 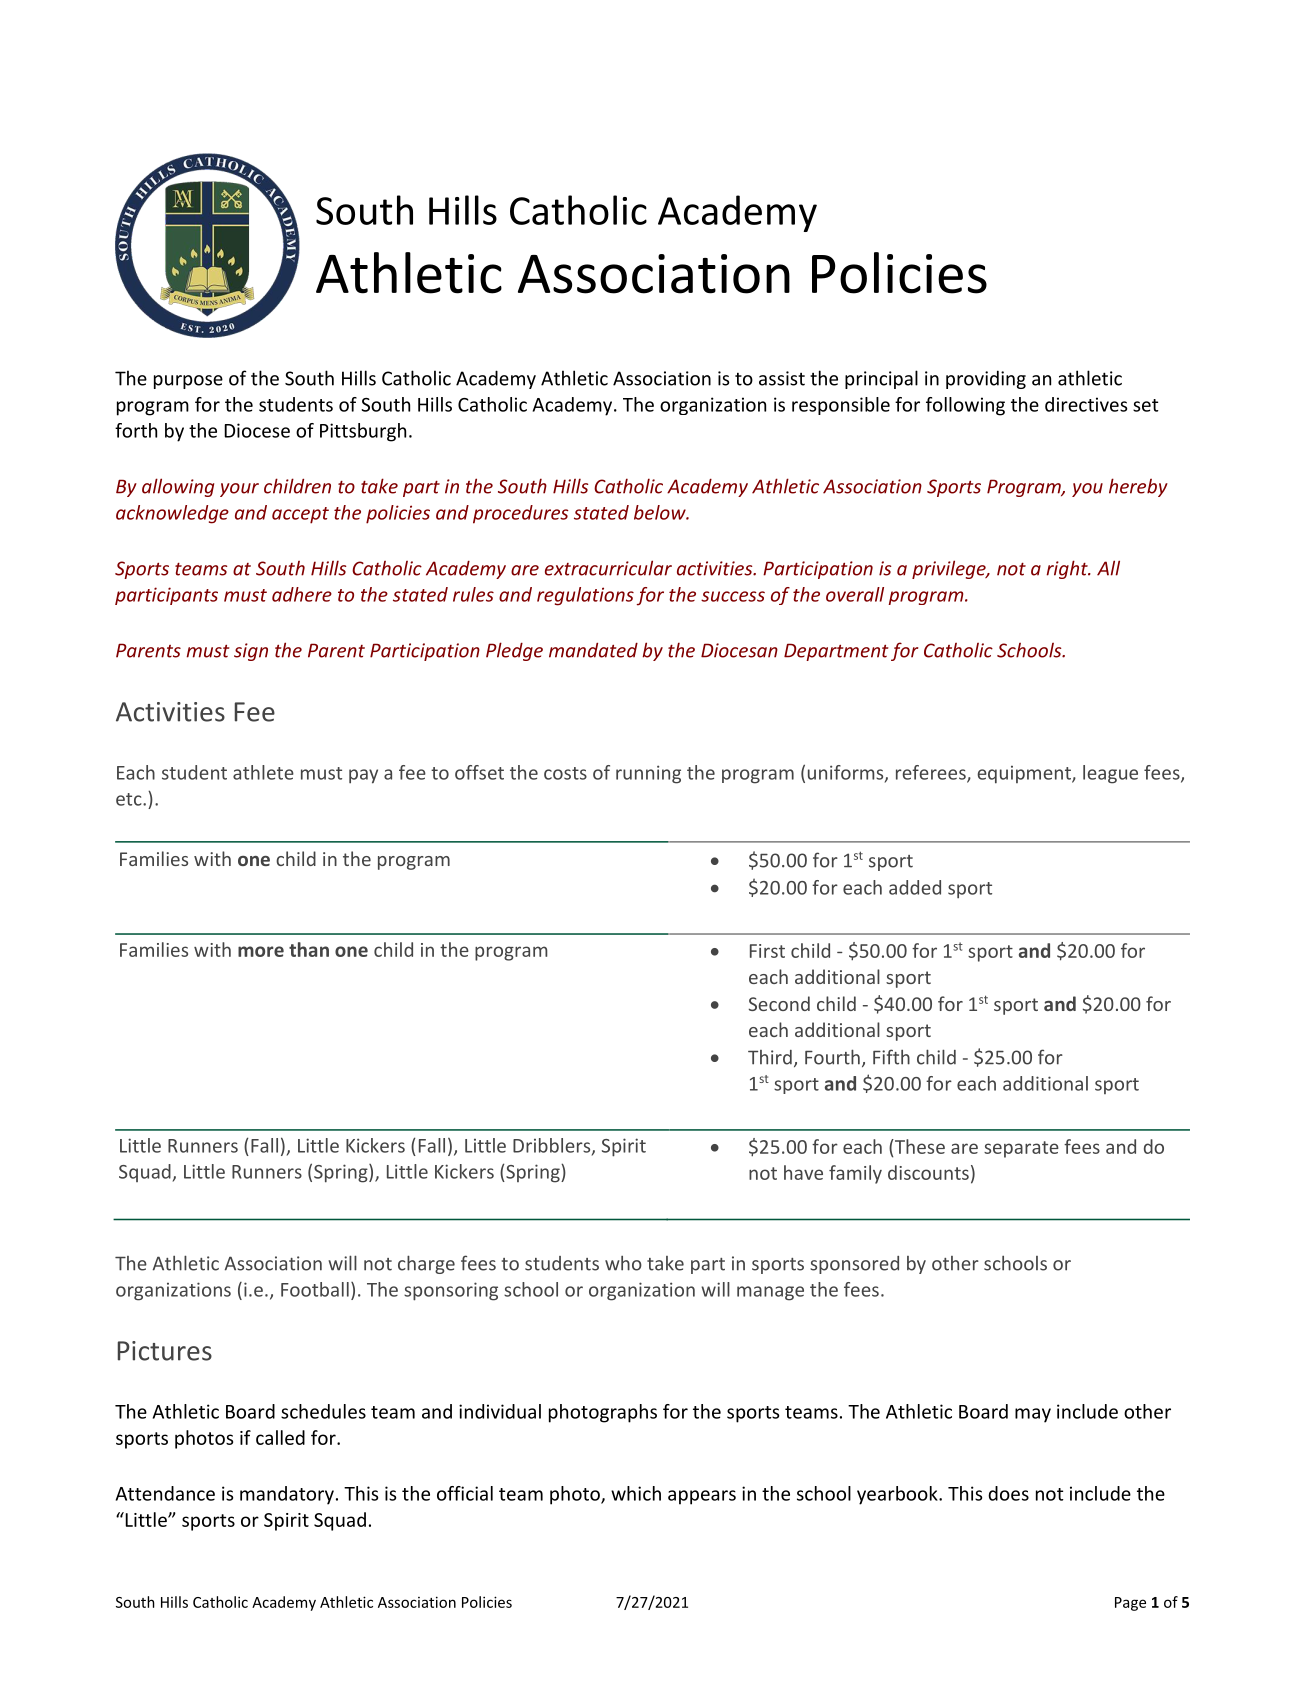 I want to click on more, so click(x=261, y=951).
